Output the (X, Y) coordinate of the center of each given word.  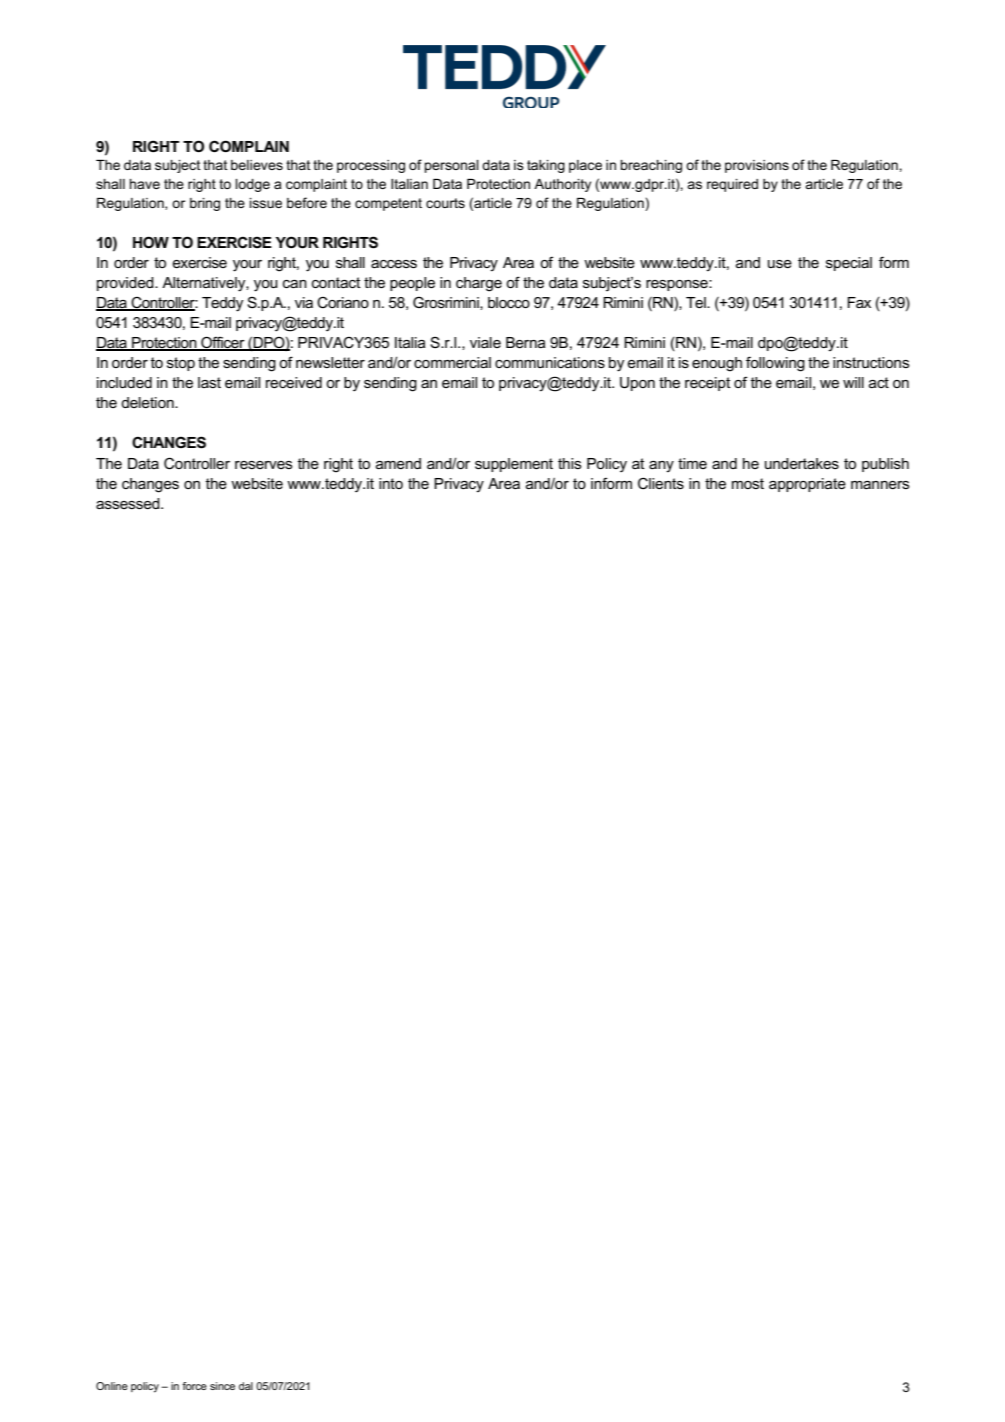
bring (205, 204)
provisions (757, 166)
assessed (129, 503)
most (748, 483)
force (194, 1386)
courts (445, 203)
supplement (514, 465)
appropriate (807, 485)
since (222, 1386)
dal (246, 1386)
